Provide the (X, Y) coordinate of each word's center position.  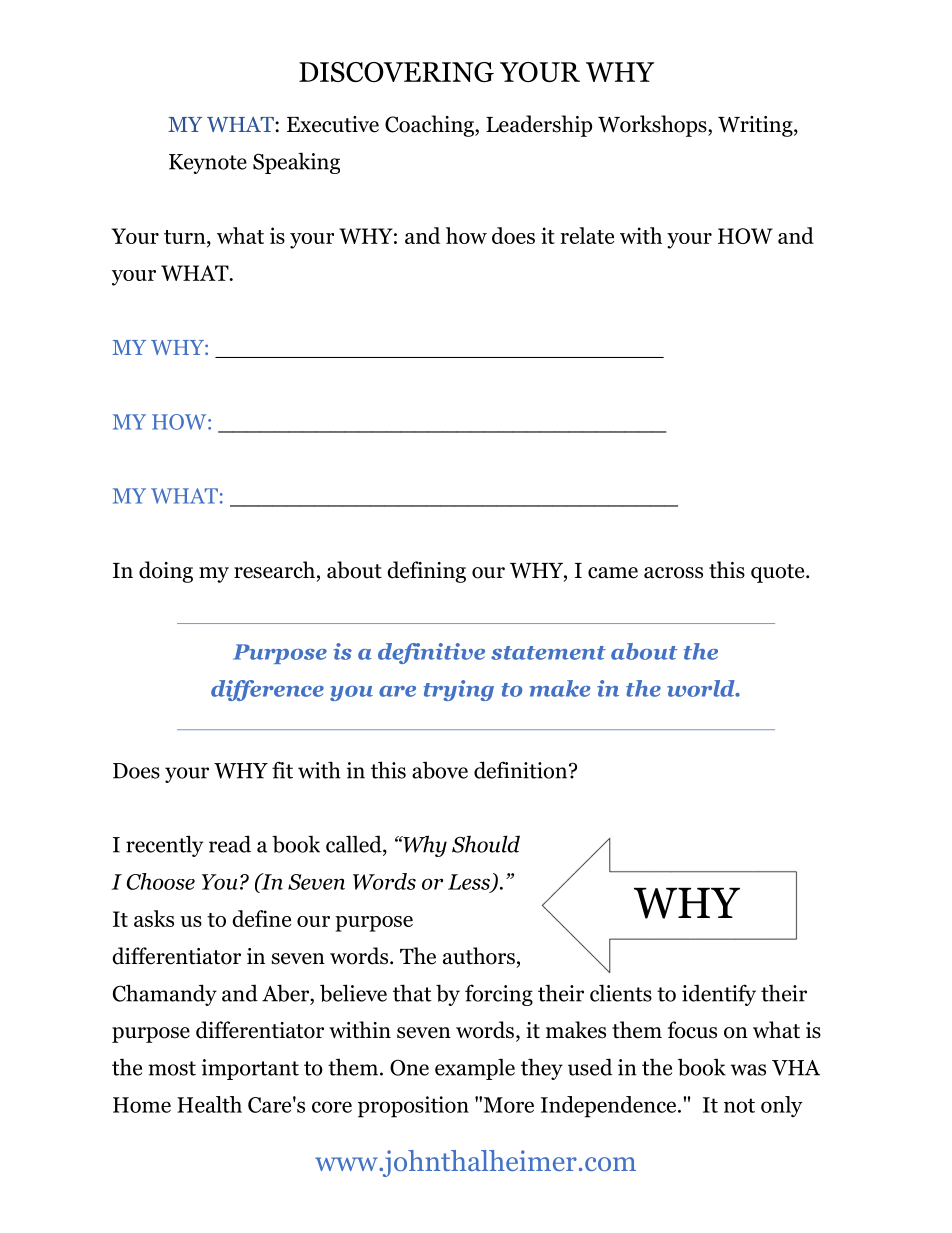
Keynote (208, 164)
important (250, 1069)
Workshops (653, 126)
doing (166, 572)
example (475, 1069)
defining (426, 572)
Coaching (430, 126)
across (673, 573)
